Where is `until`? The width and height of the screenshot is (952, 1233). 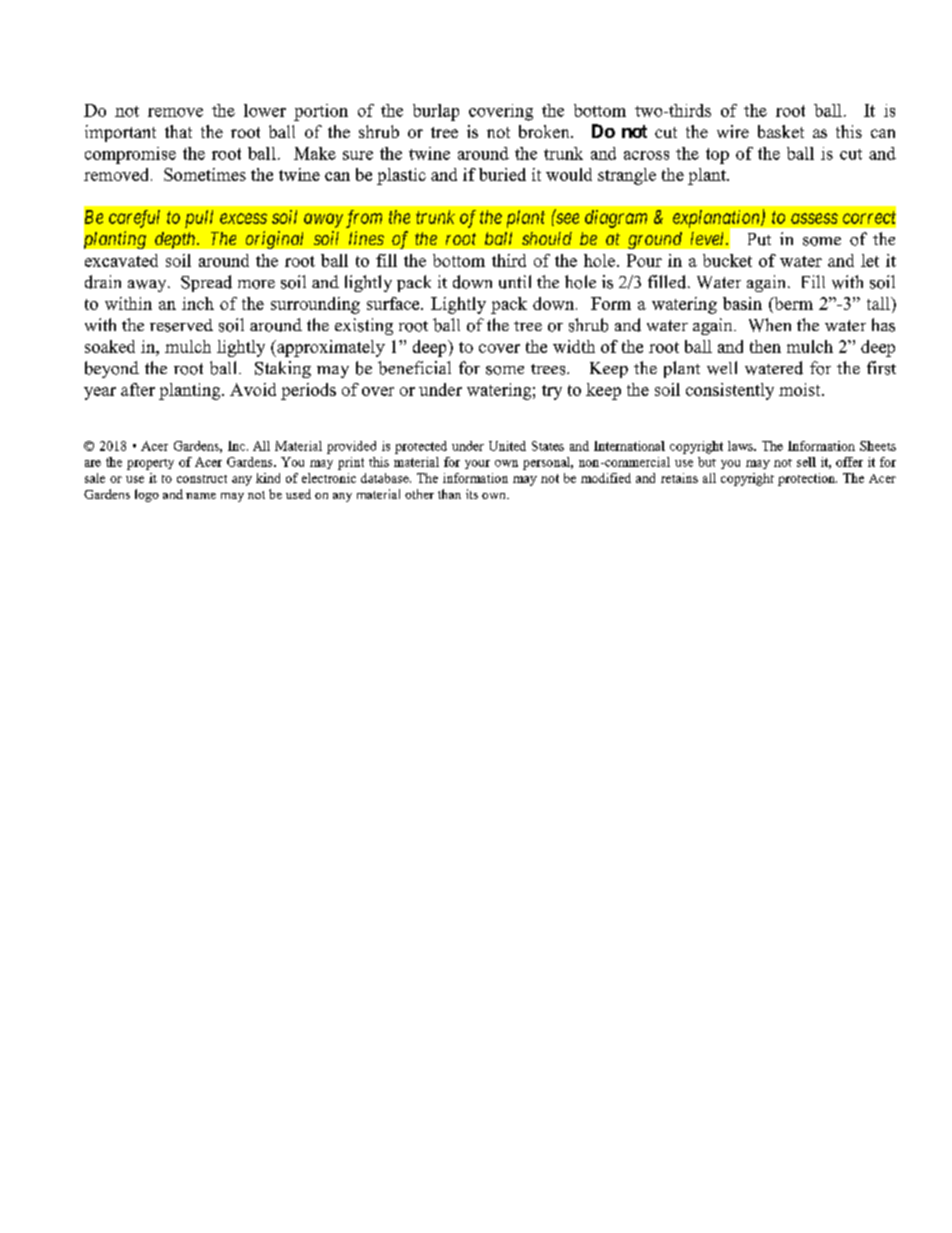
until is located at coordinates (515, 282).
